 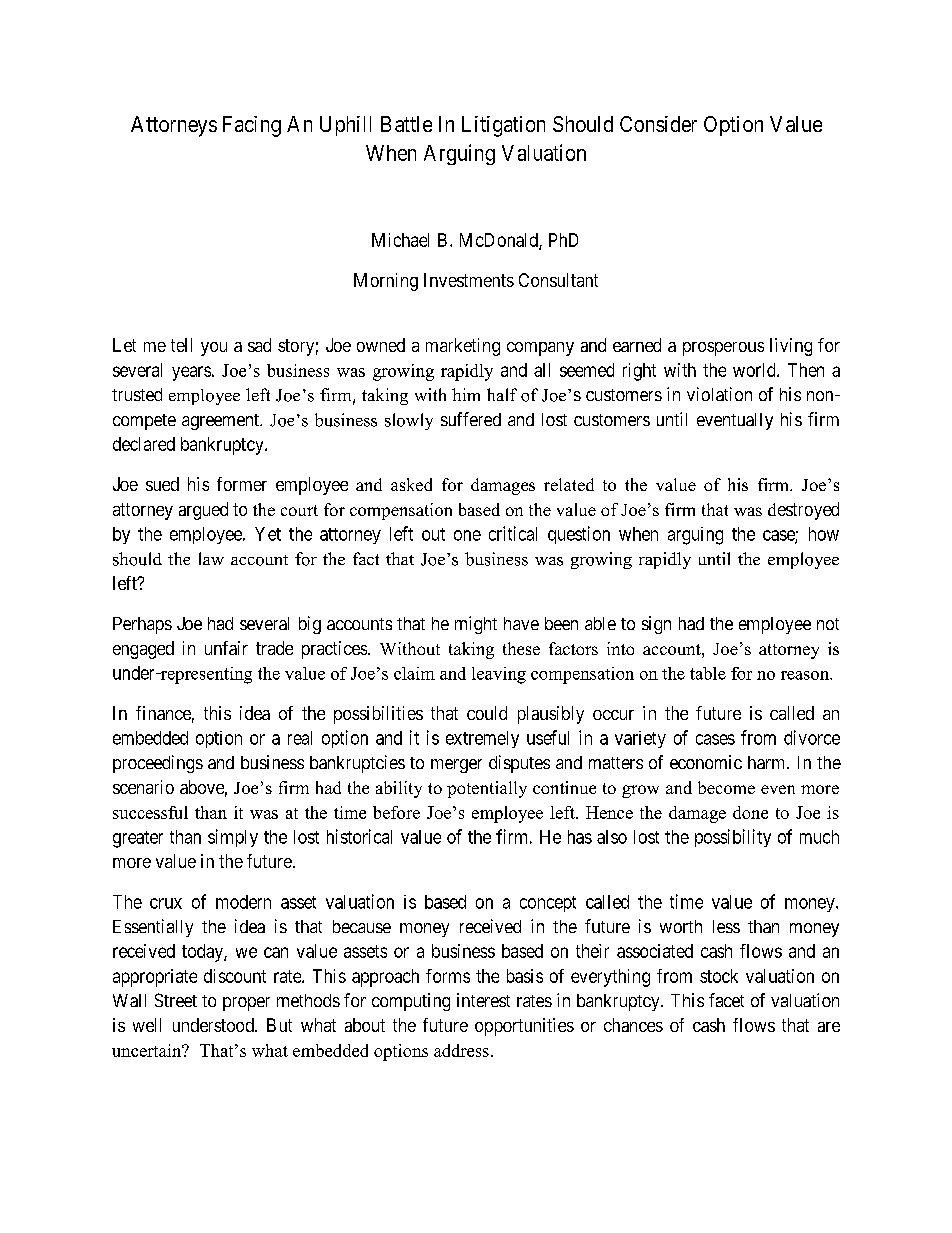 I want to click on violation, so click(x=719, y=394).
